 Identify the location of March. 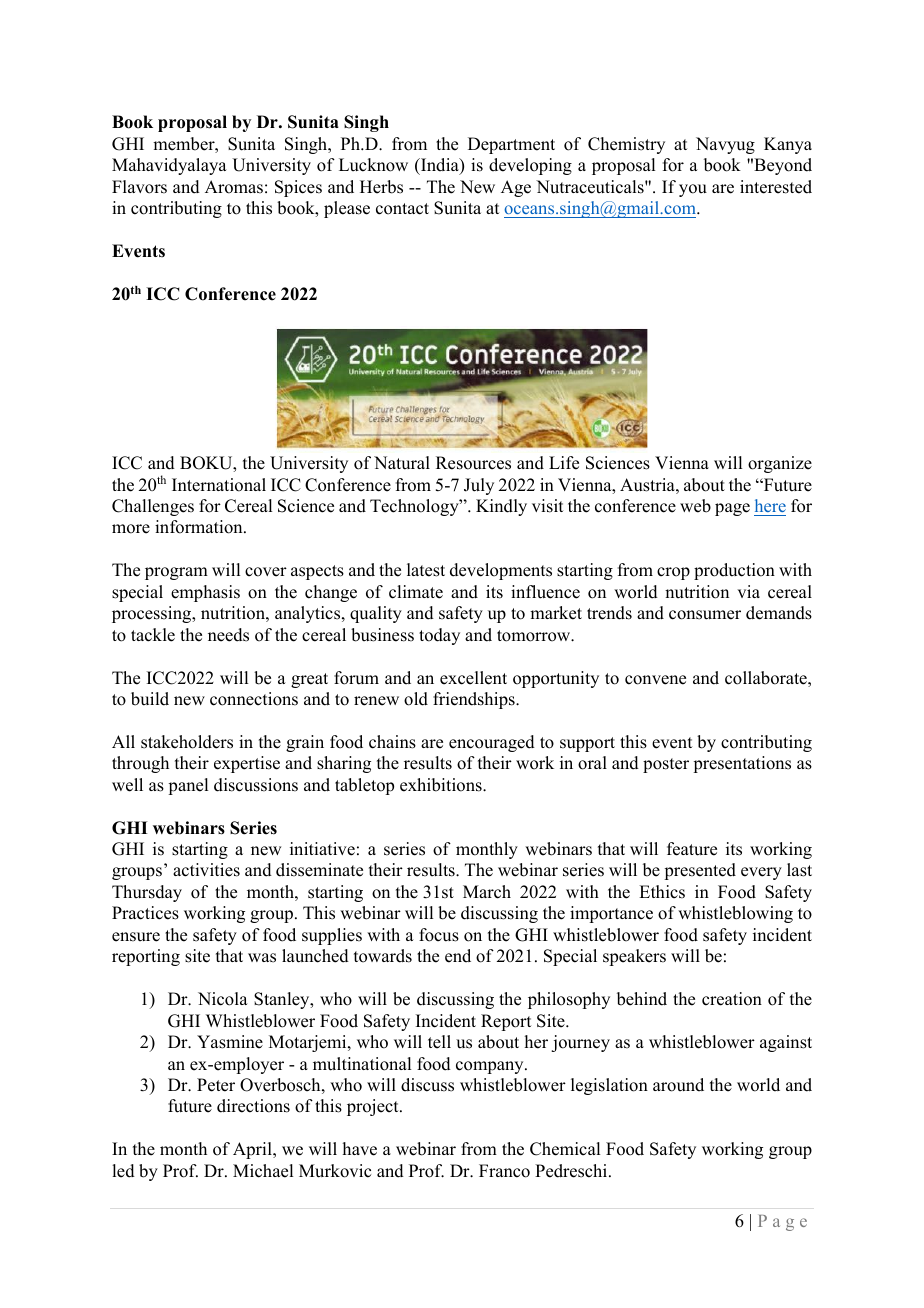
(487, 892).
